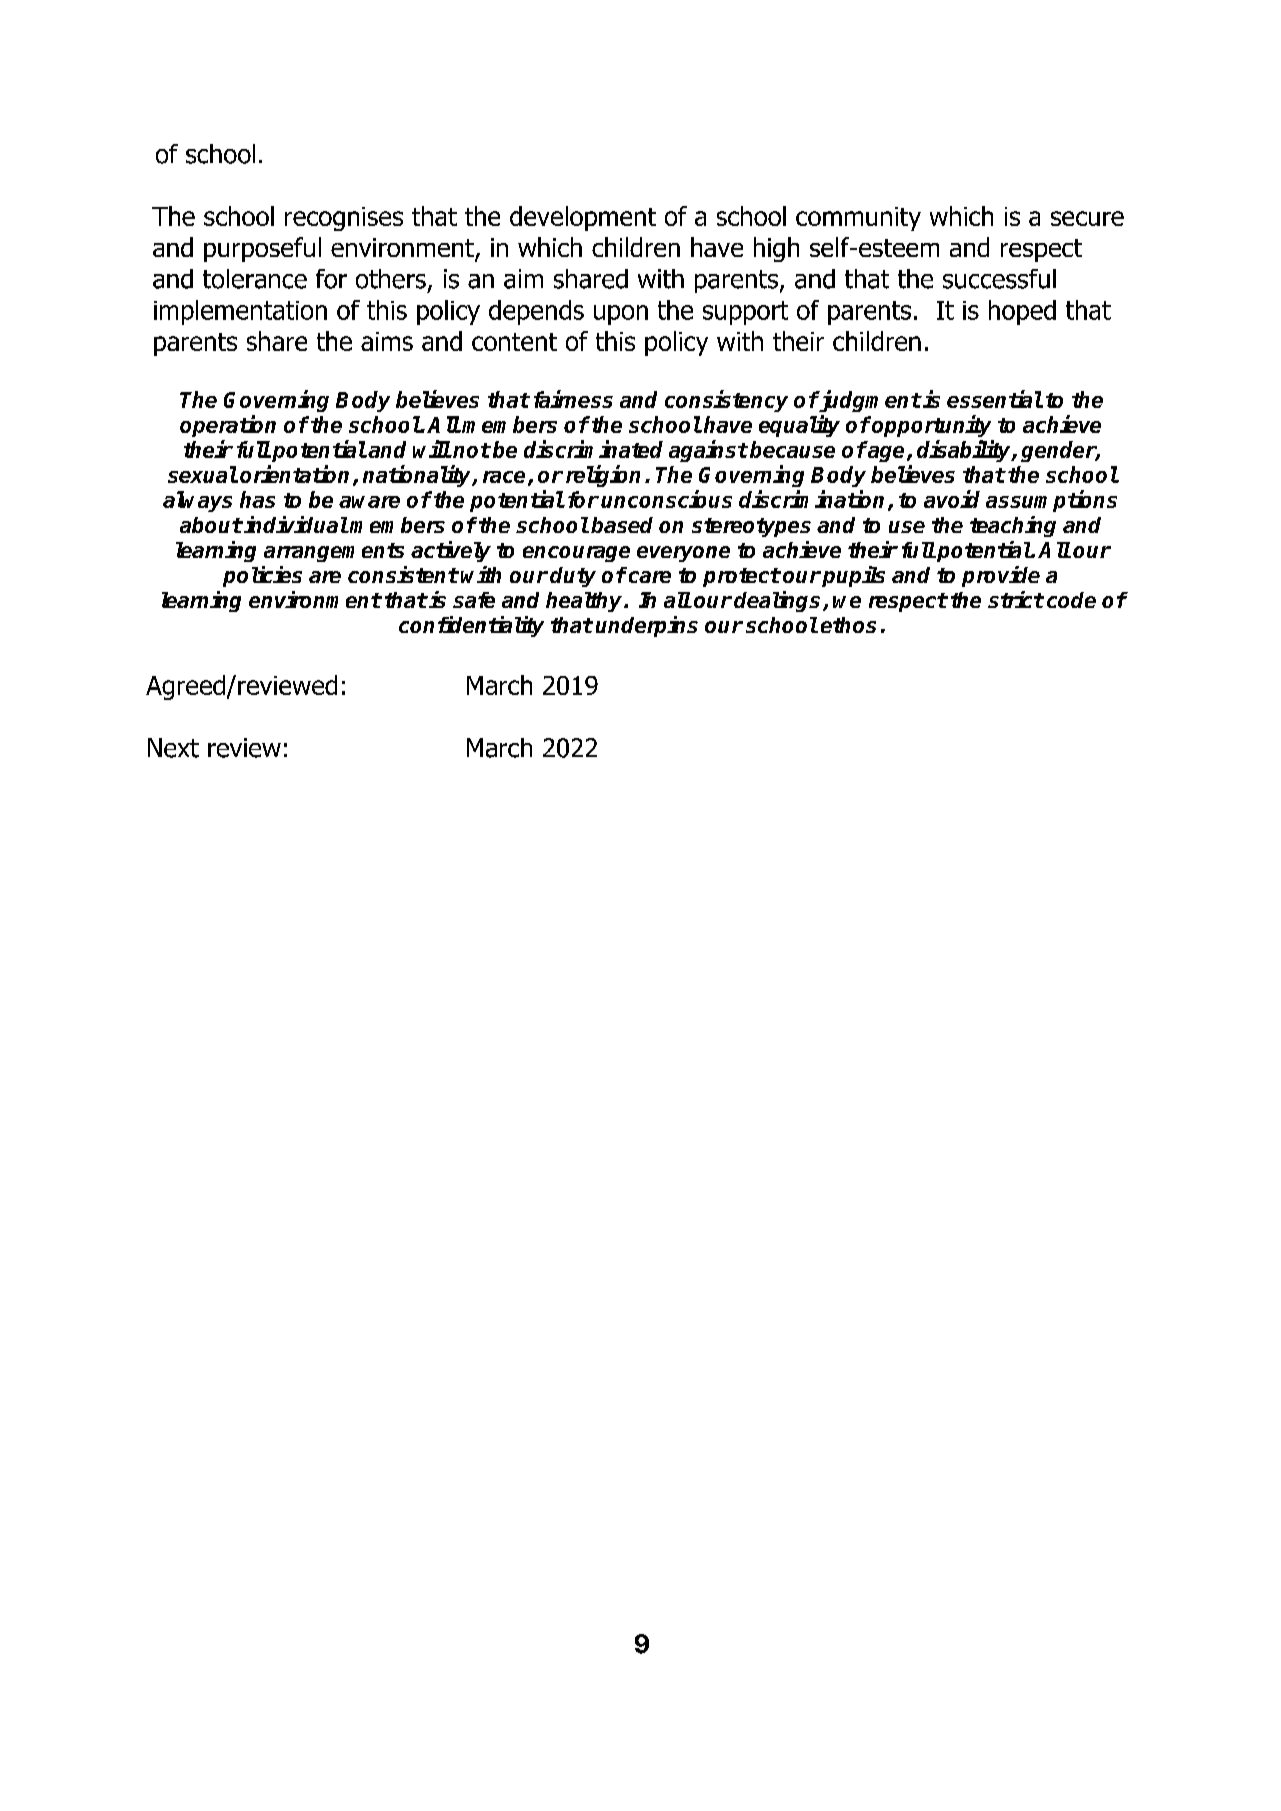  What do you see at coordinates (173, 748) in the image?
I see `Next` at bounding box center [173, 748].
